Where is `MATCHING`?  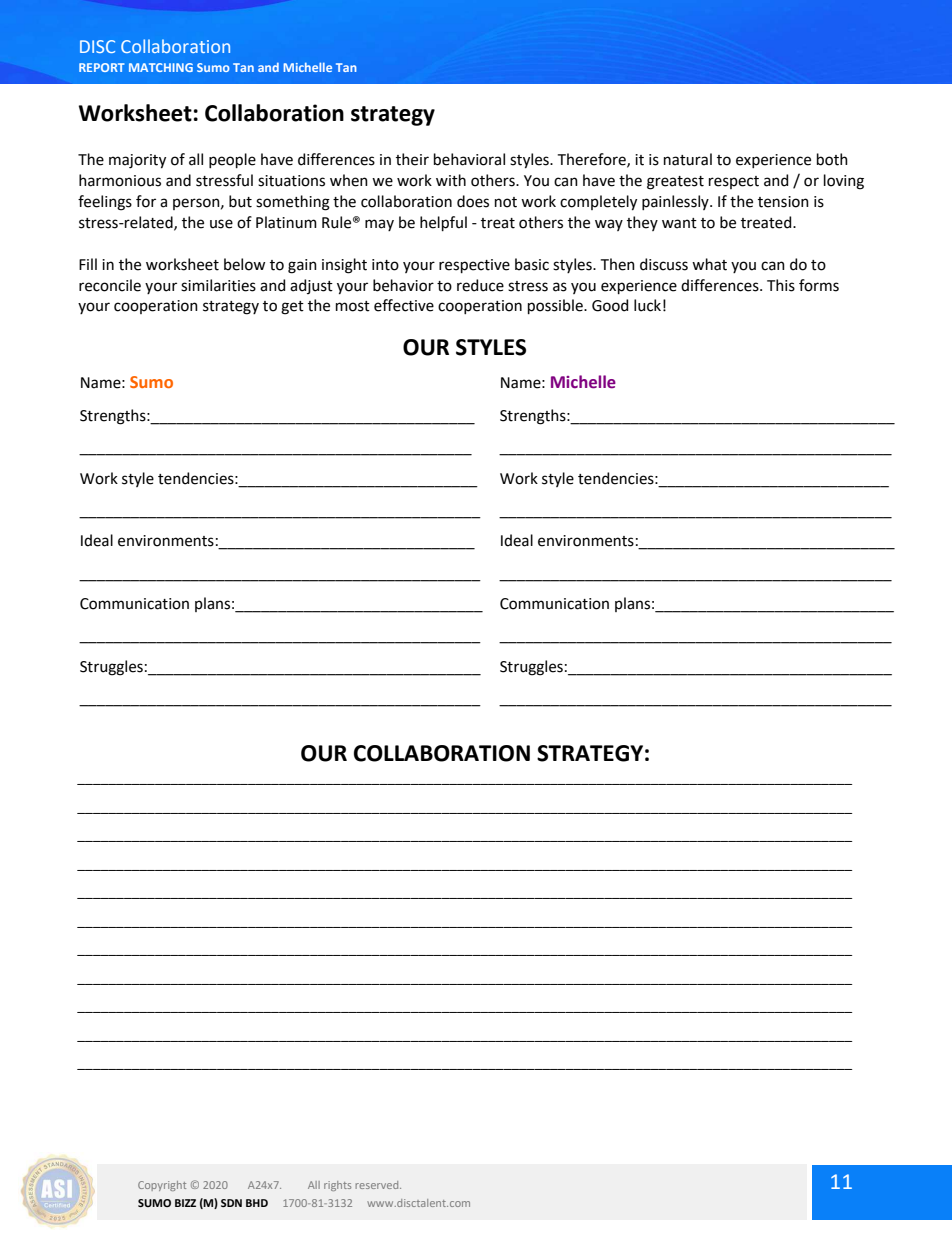
MATCHING is located at coordinates (161, 67).
